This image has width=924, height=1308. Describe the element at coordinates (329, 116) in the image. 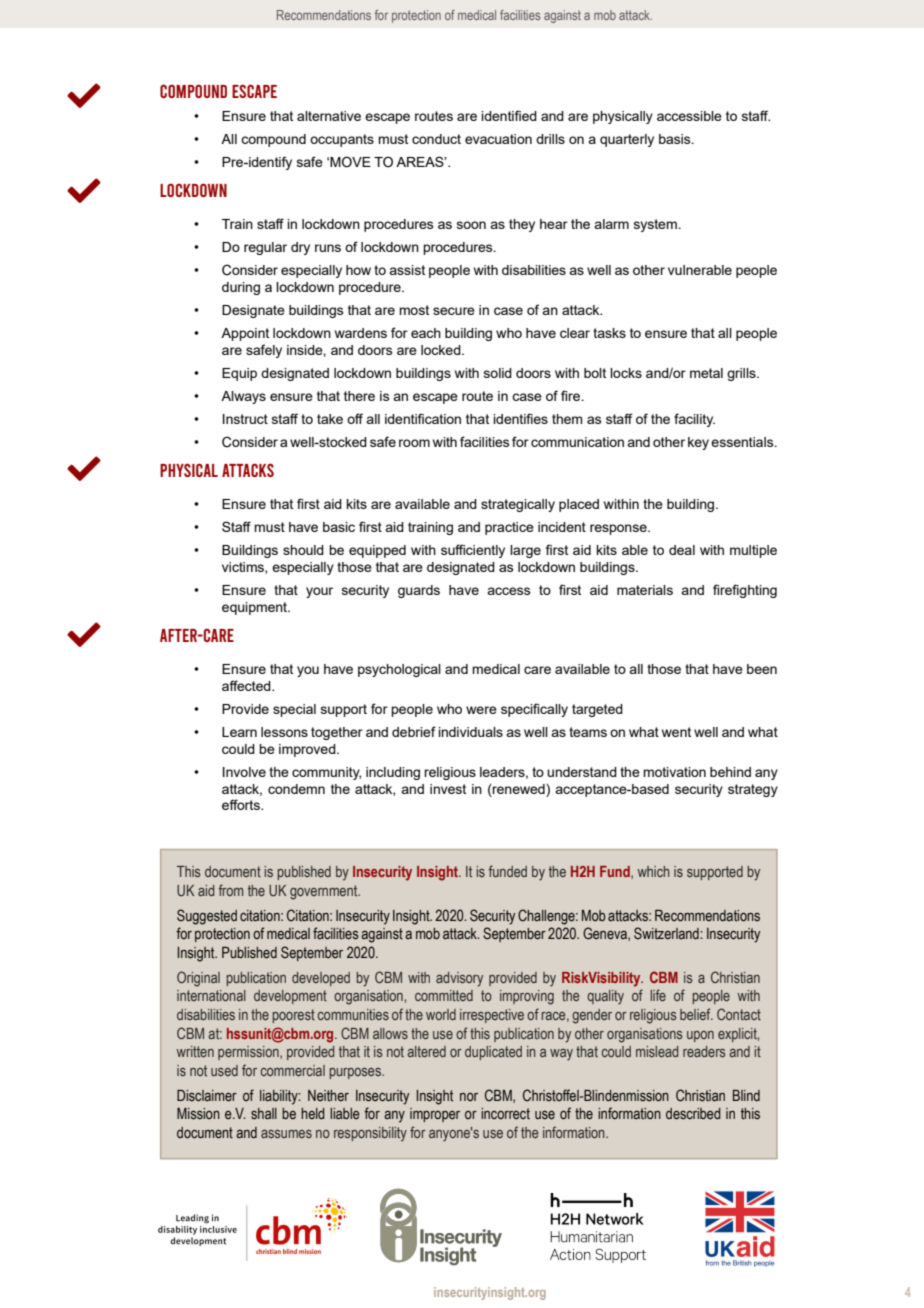

I see `alternative` at that location.
